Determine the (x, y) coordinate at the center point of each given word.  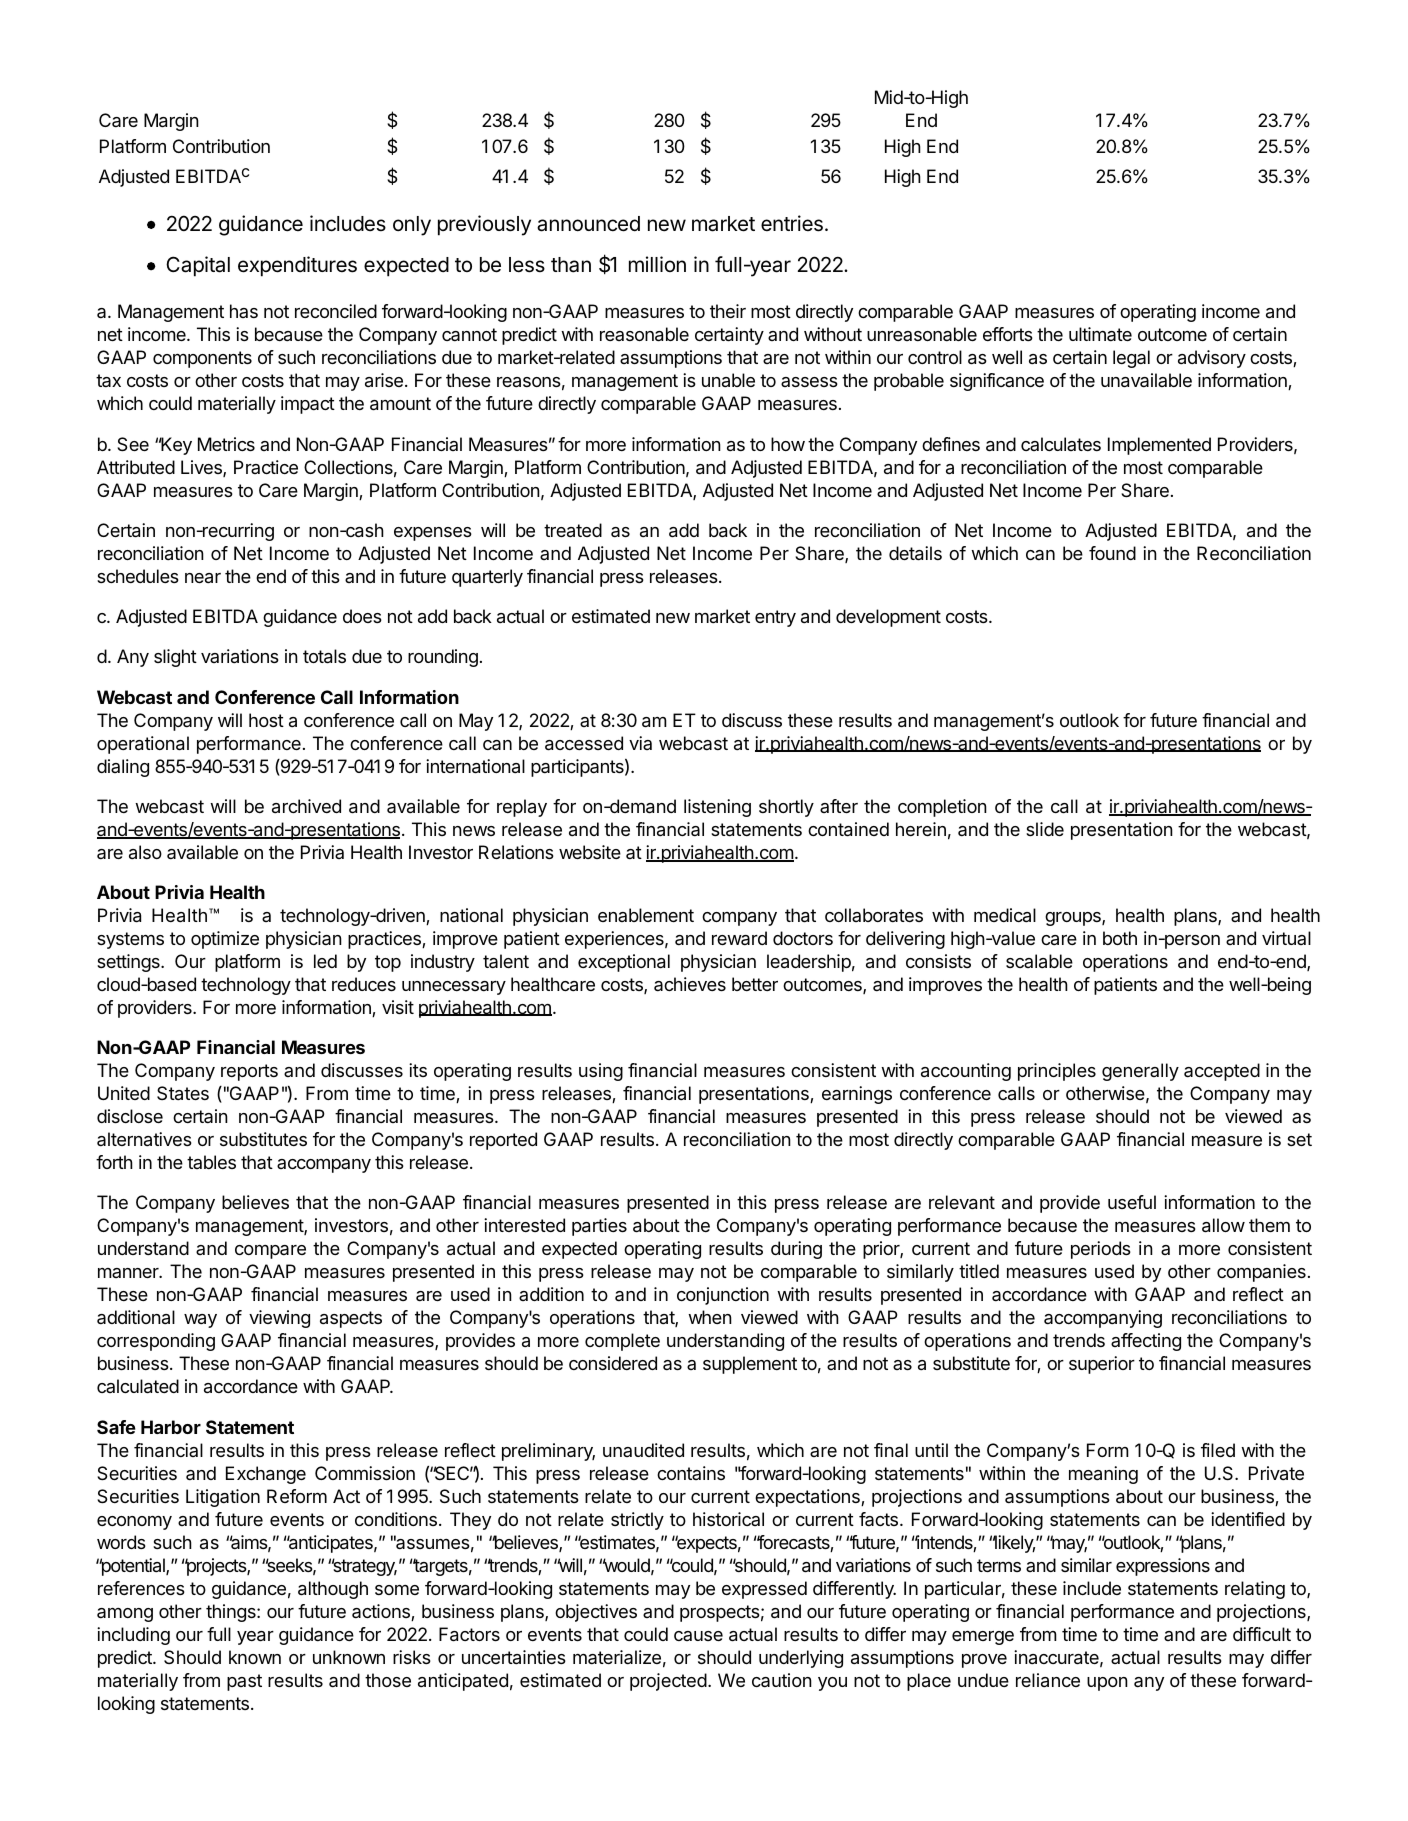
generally (1140, 1072)
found (1112, 553)
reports (249, 1072)
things (232, 1613)
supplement (750, 1365)
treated (573, 530)
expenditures (297, 266)
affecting (1146, 1342)
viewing (279, 1319)
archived (306, 806)
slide (1045, 829)
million (657, 264)
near (203, 578)
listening (717, 808)
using (601, 1072)
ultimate (1100, 334)
